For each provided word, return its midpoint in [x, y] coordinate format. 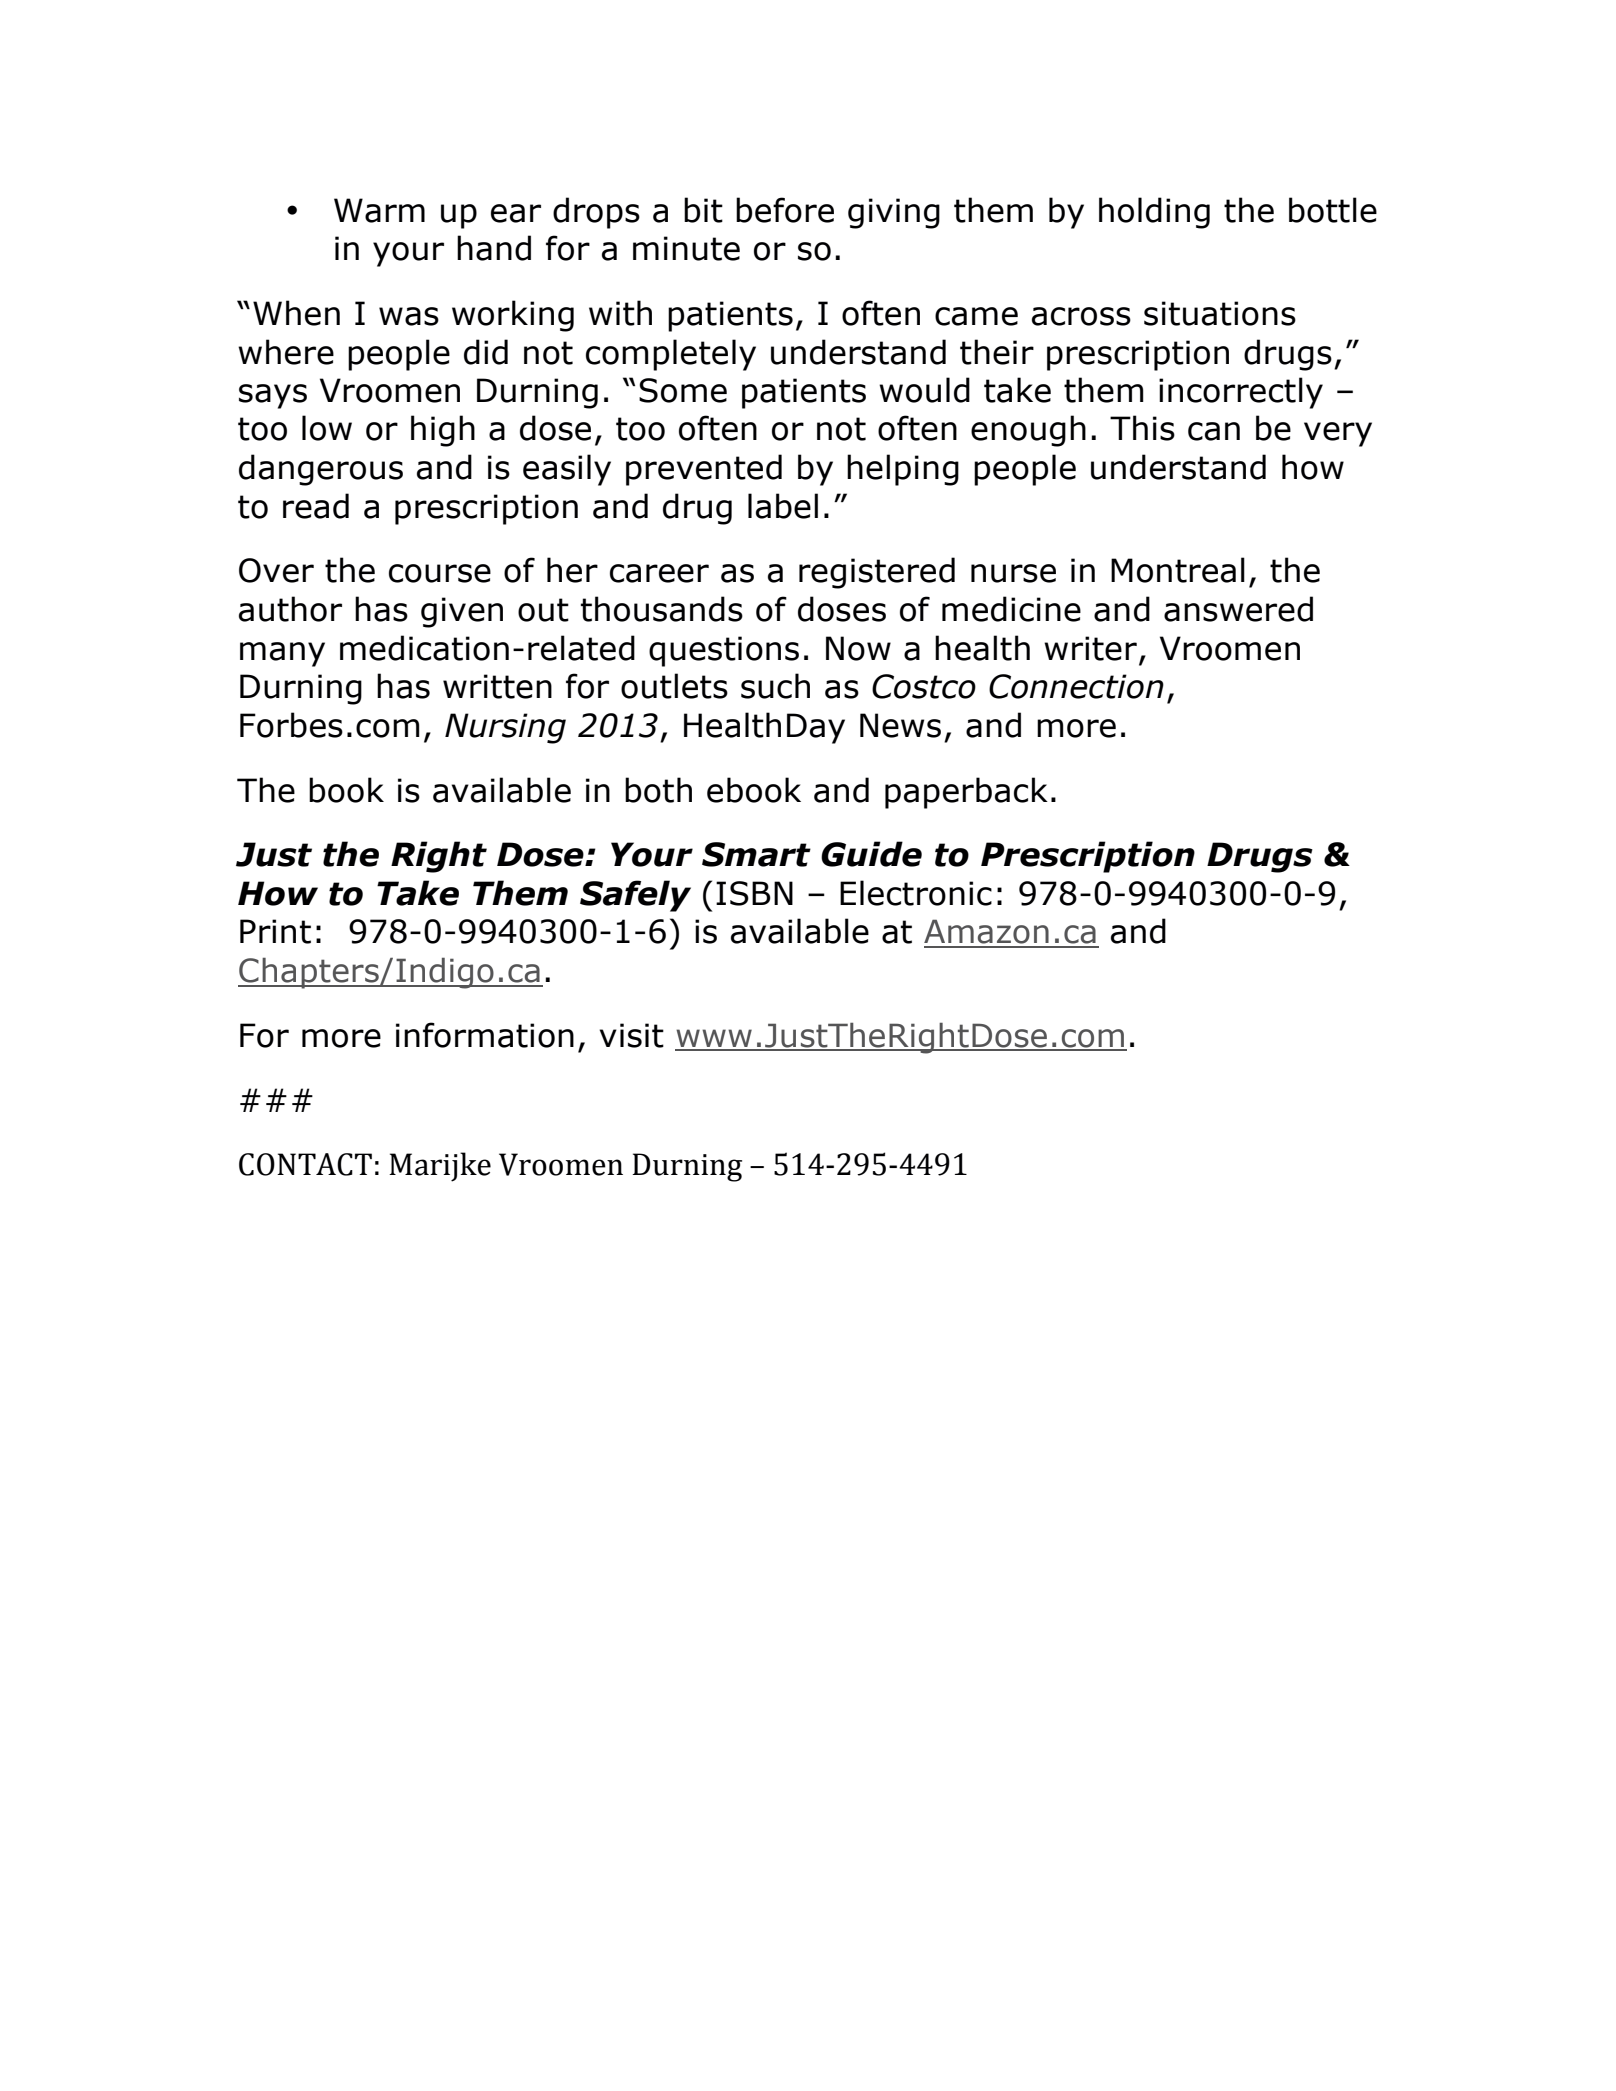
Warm [379, 210]
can [1214, 431]
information [485, 1035]
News [900, 725]
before [785, 210]
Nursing [505, 728]
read [316, 506]
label [783, 506]
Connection [1076, 686]
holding [1154, 213]
